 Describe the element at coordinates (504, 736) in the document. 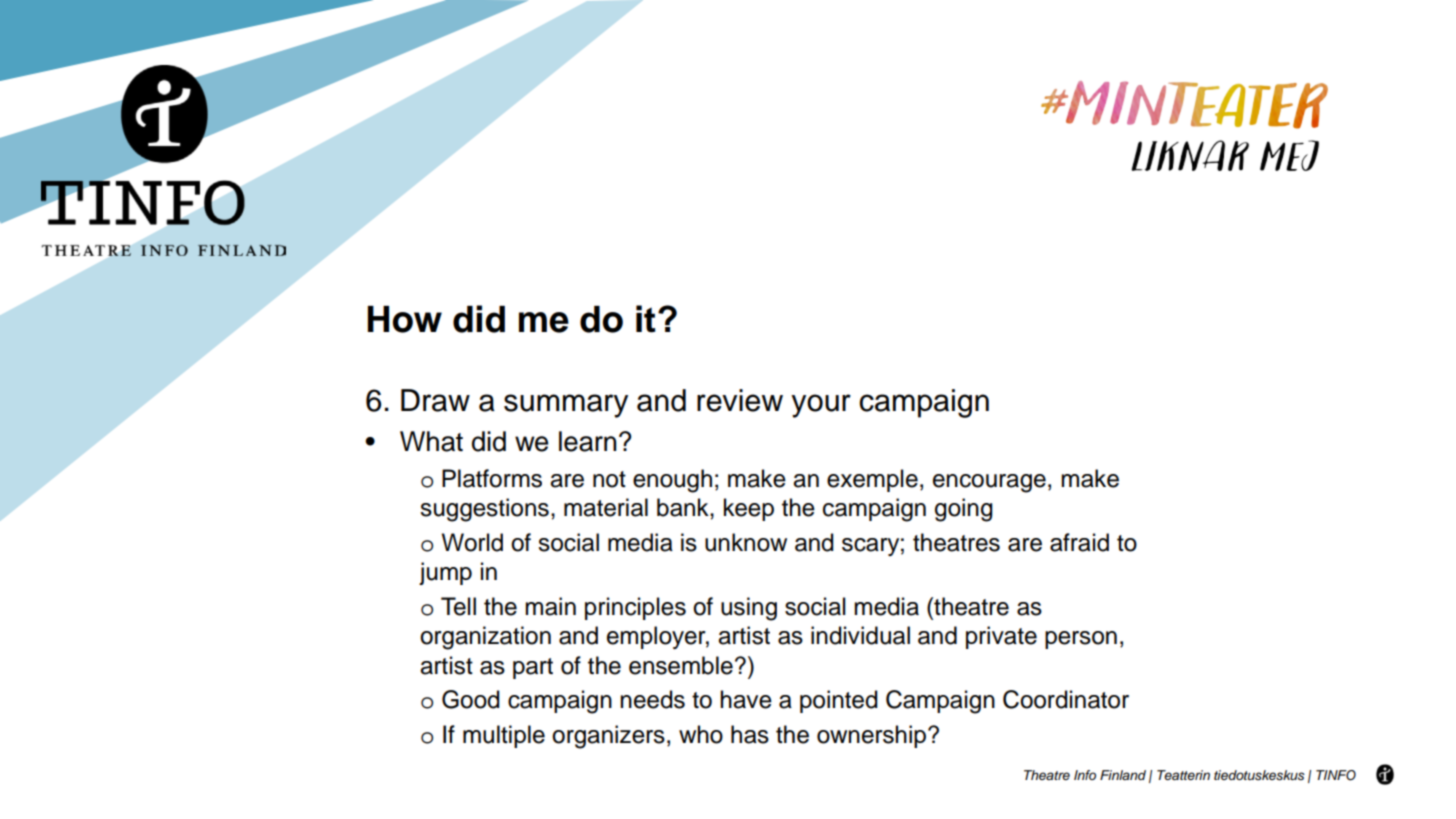

I see `multiple` at that location.
